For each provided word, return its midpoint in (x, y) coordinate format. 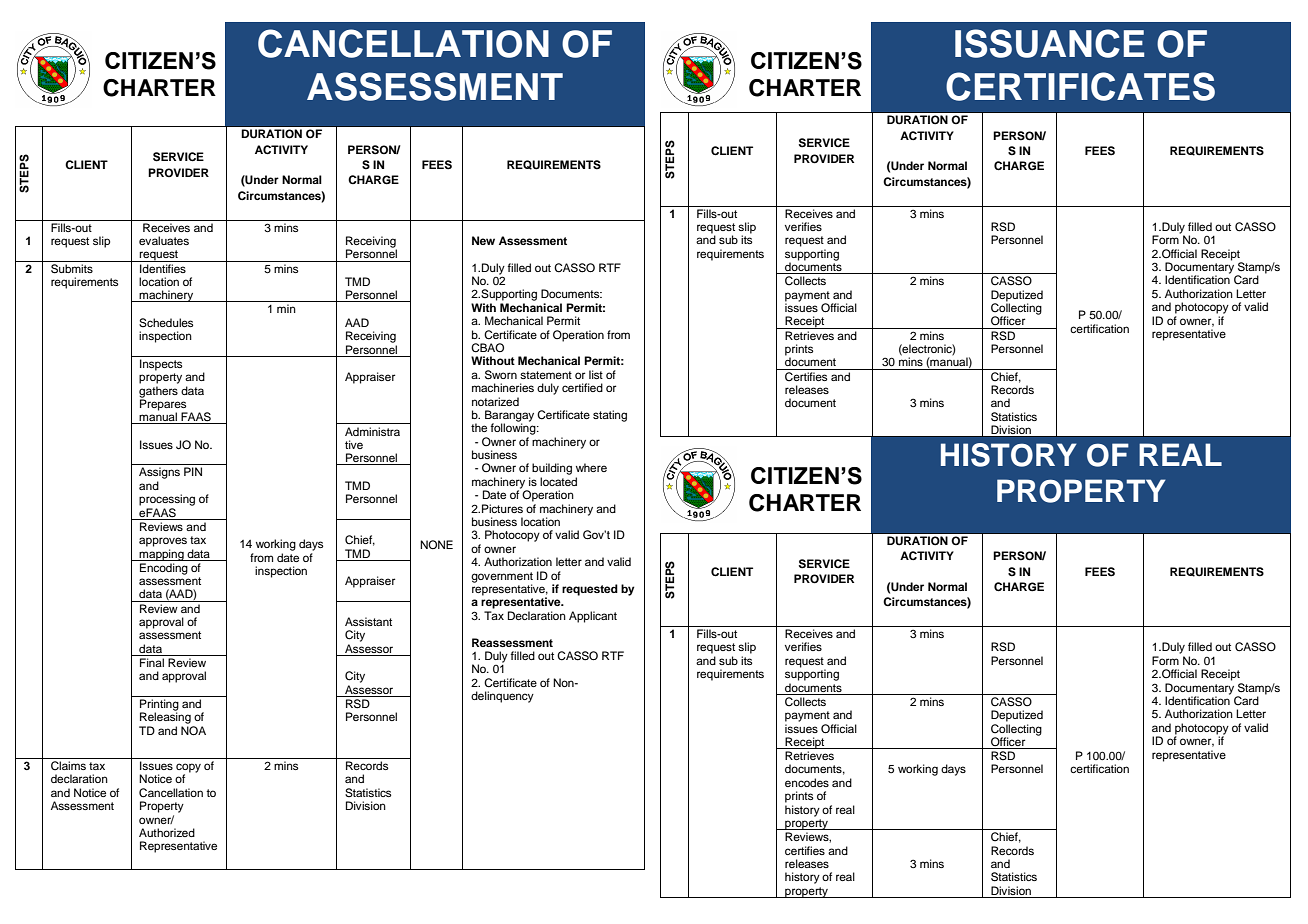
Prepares (164, 405)
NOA (193, 731)
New (483, 240)
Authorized (167, 832)
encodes (807, 782)
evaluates (164, 240)
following (514, 428)
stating (610, 416)
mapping (162, 555)
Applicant (593, 617)
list (596, 374)
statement (546, 375)
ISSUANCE (1049, 43)
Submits (72, 267)
